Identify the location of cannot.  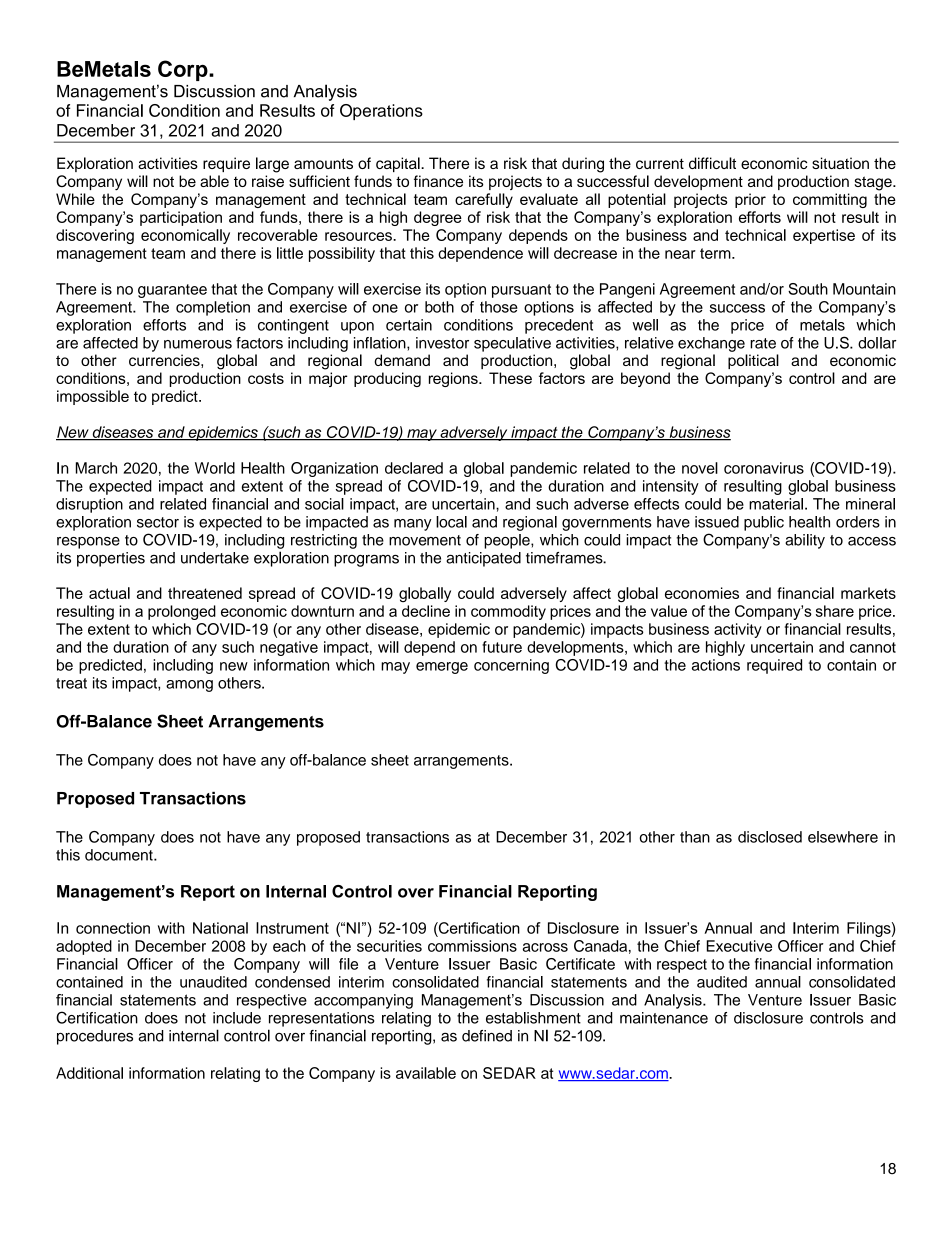
(873, 647).
